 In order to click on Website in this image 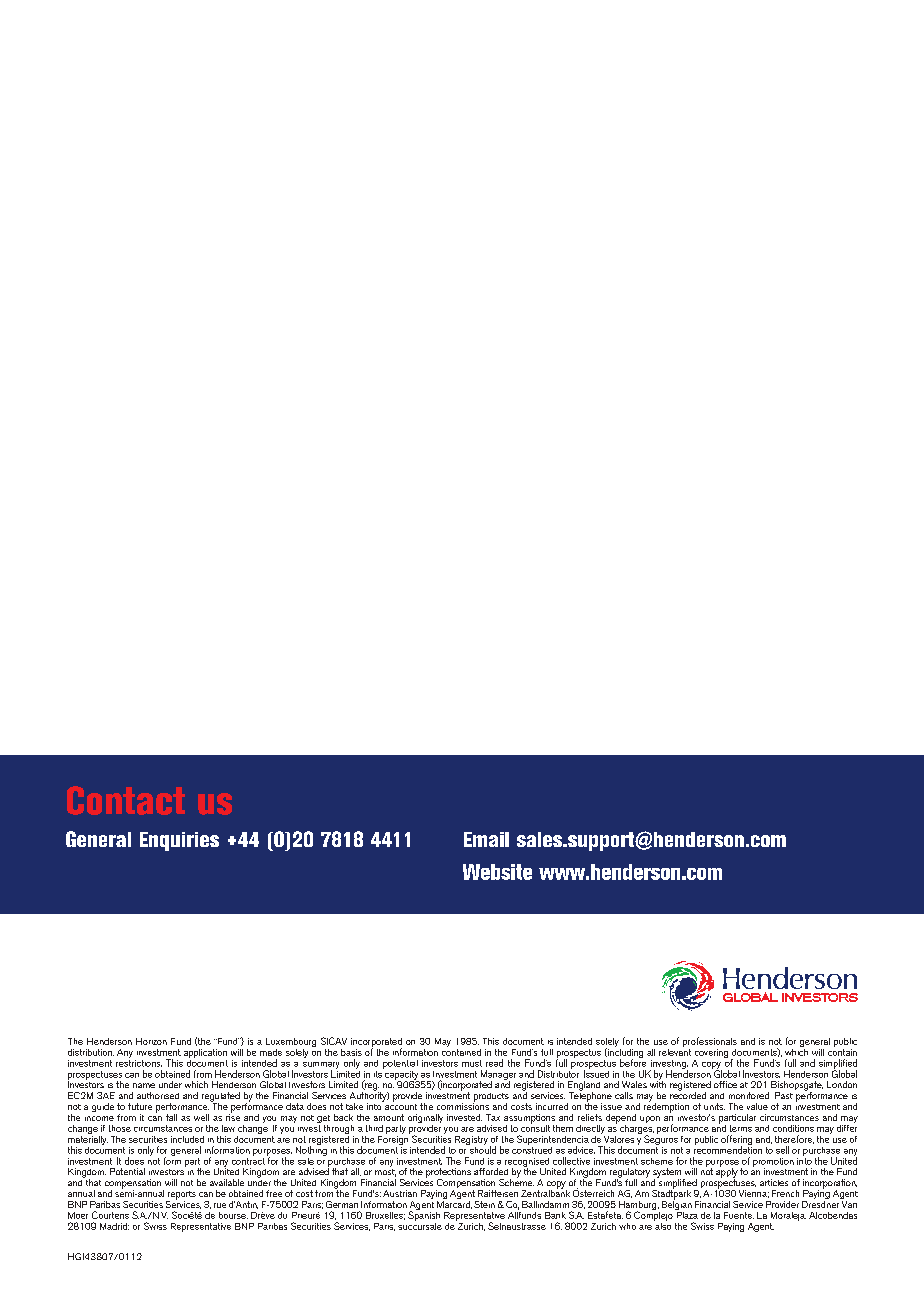, I will do `click(497, 872)`.
